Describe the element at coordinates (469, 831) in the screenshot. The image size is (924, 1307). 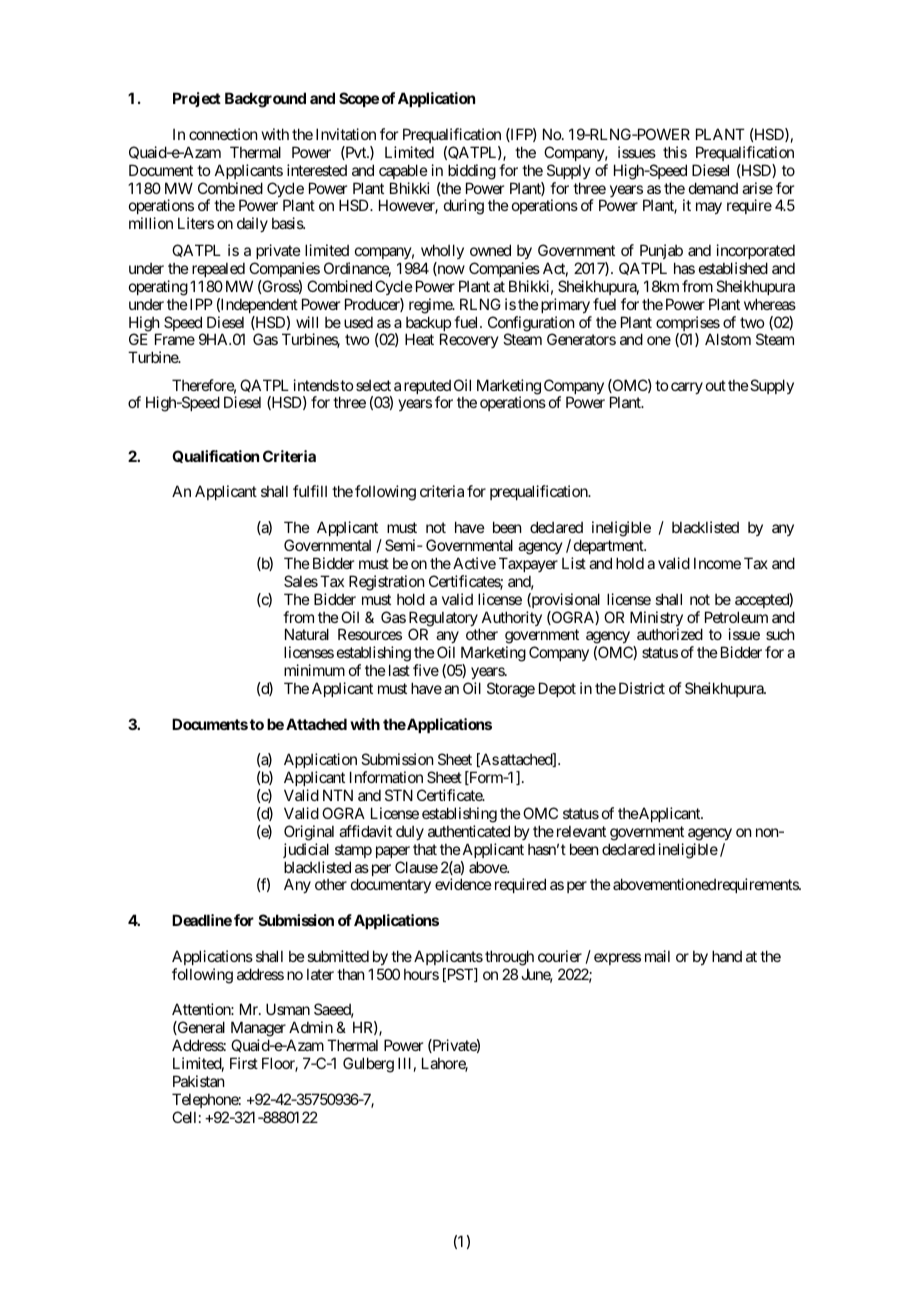
I see `authenticated` at that location.
